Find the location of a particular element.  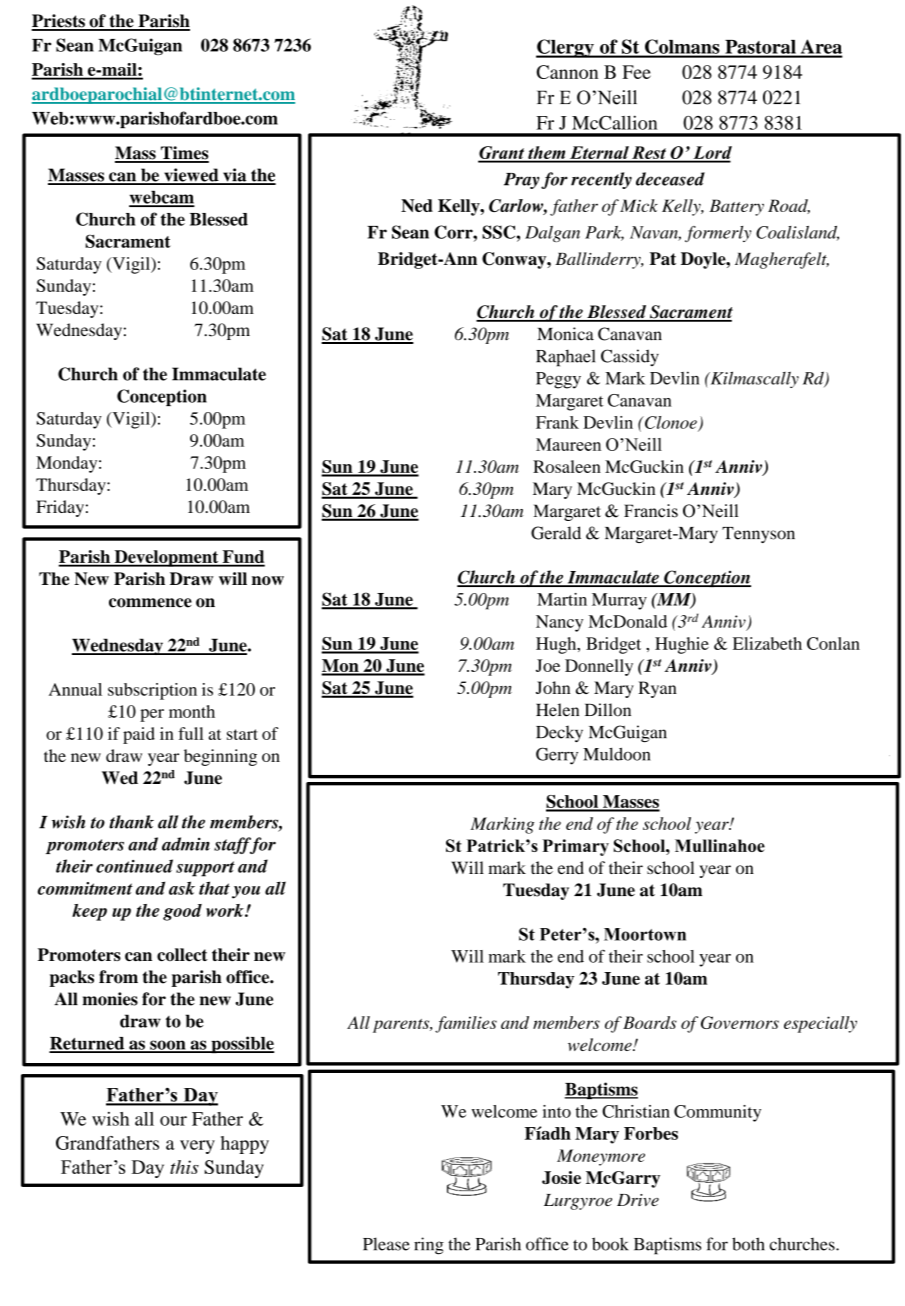

commence is located at coordinates (150, 603).
